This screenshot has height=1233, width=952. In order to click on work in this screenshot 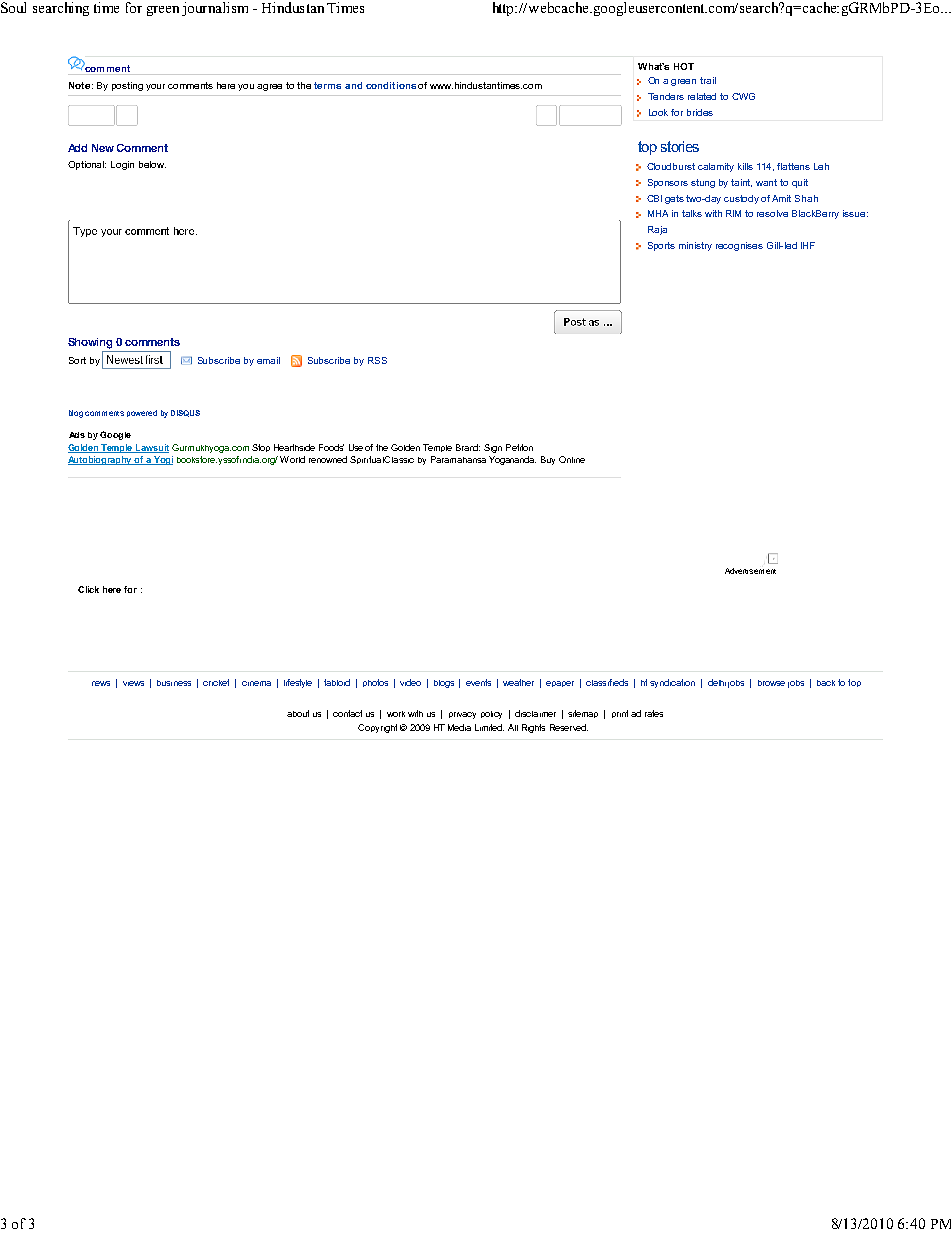, I will do `click(396, 714)`.
